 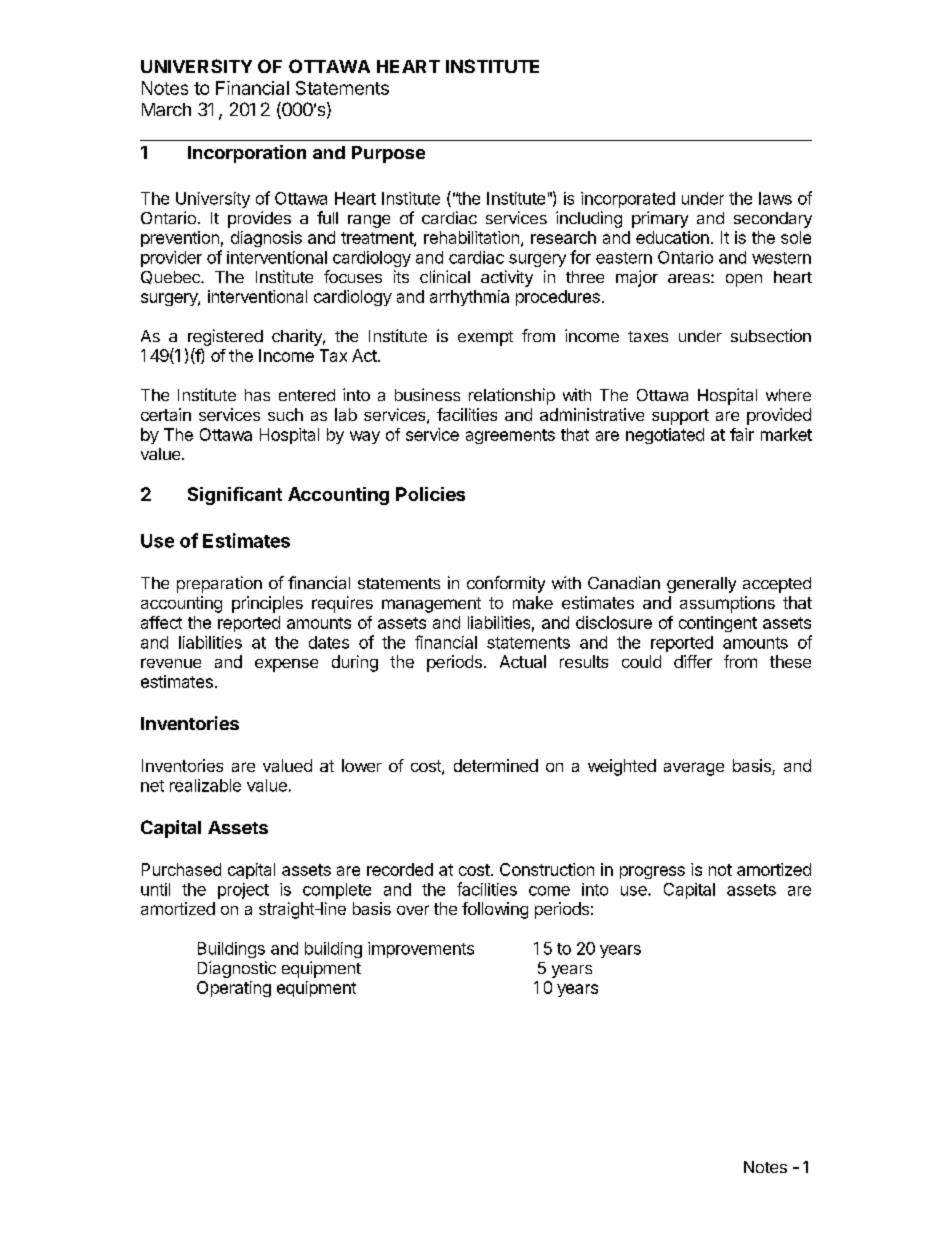 What do you see at coordinates (247, 154) in the screenshot?
I see `Incorporation` at bounding box center [247, 154].
